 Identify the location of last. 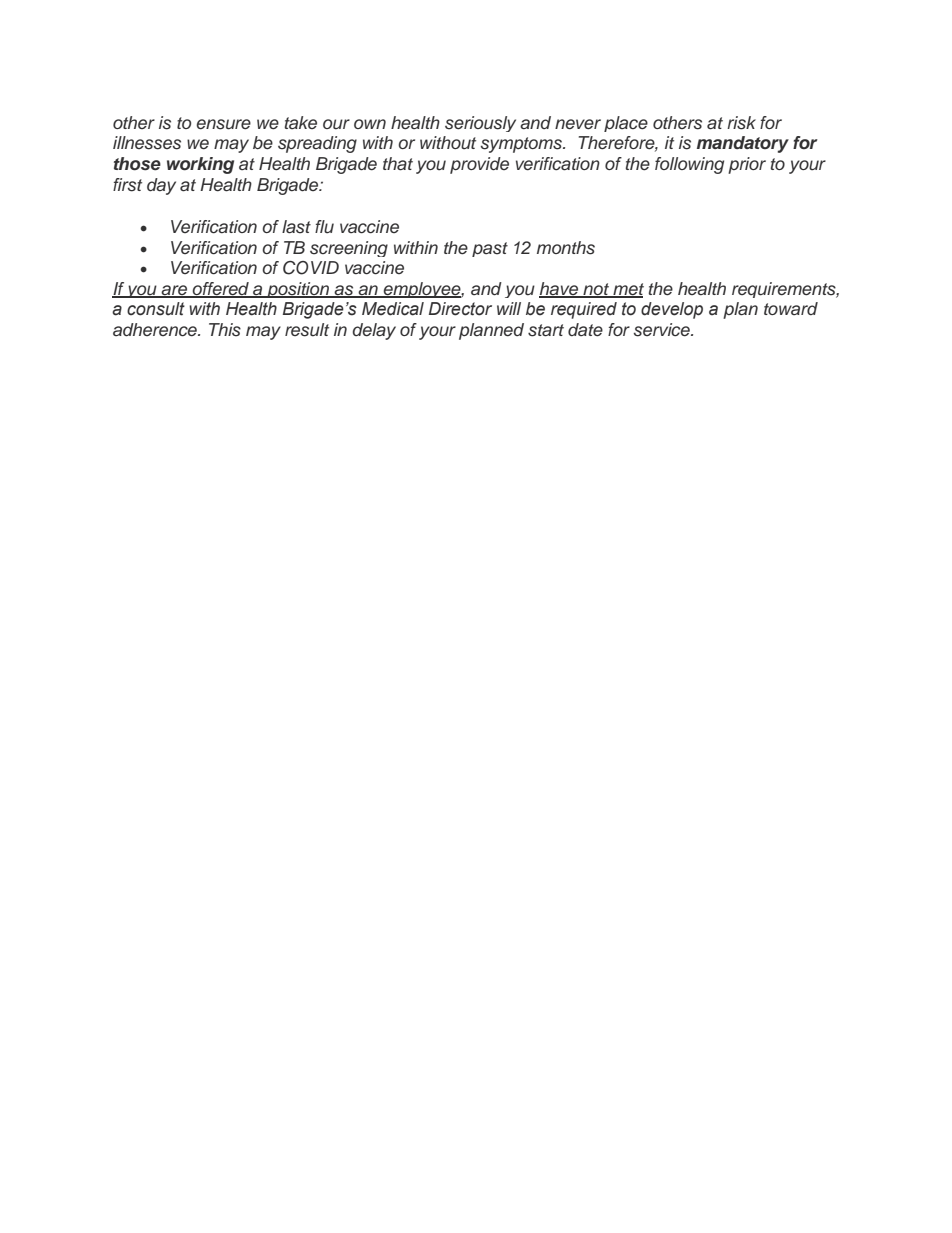
(296, 227).
